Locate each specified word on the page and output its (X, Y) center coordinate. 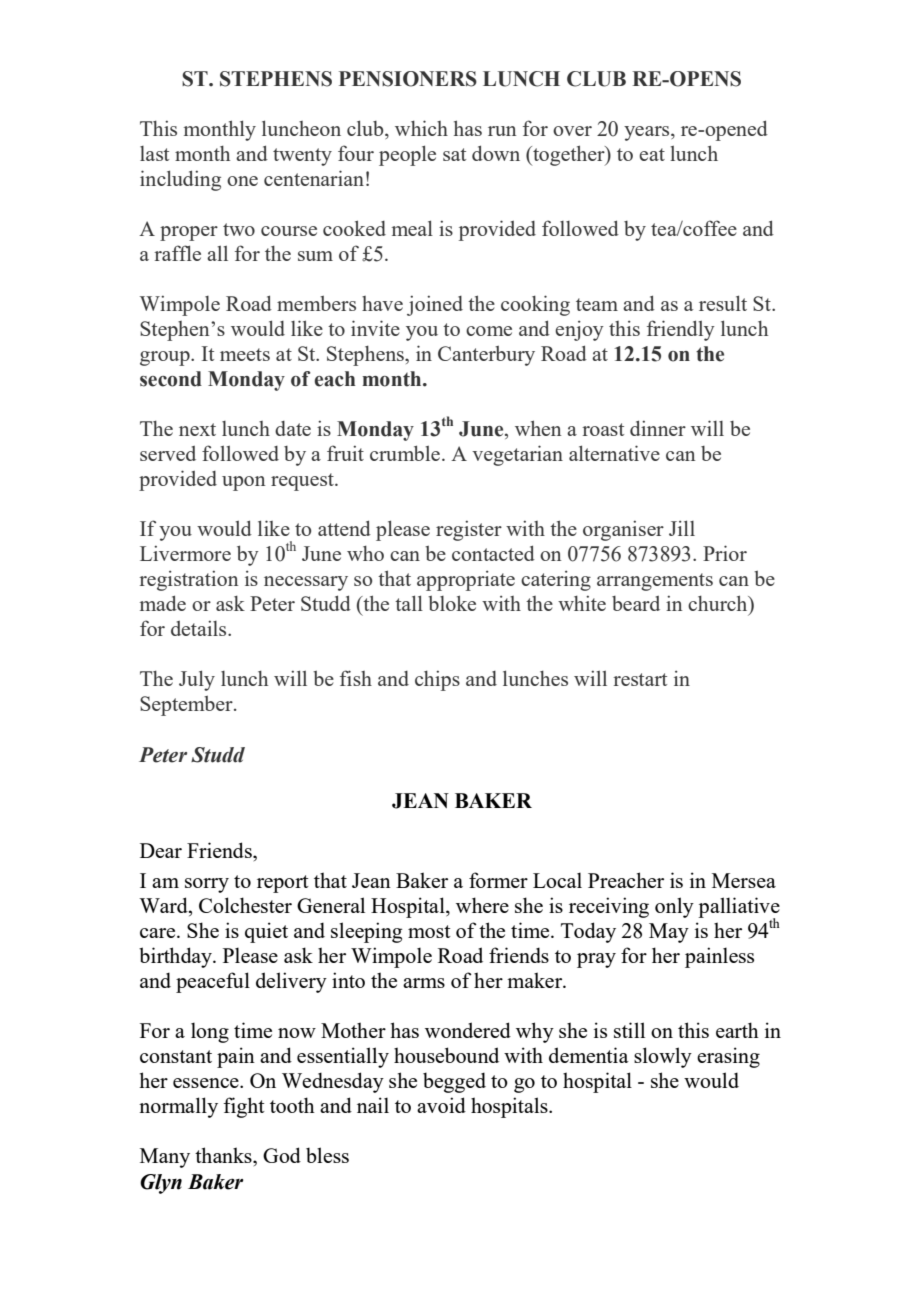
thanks (224, 1155)
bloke (452, 603)
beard (636, 603)
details (200, 628)
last (154, 153)
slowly (663, 1057)
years (648, 133)
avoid (441, 1105)
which (421, 128)
